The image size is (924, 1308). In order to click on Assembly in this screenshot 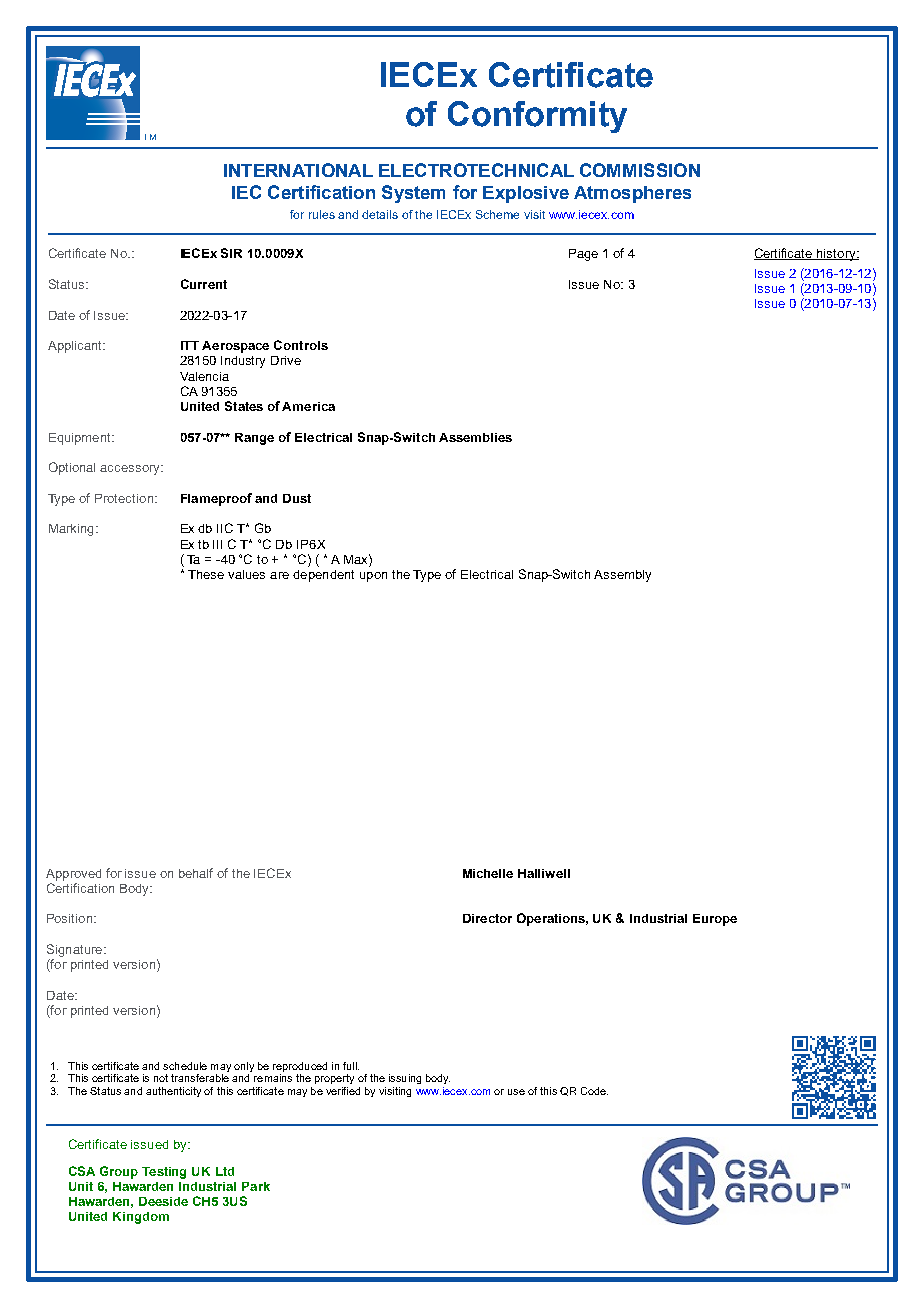, I will do `click(622, 576)`.
